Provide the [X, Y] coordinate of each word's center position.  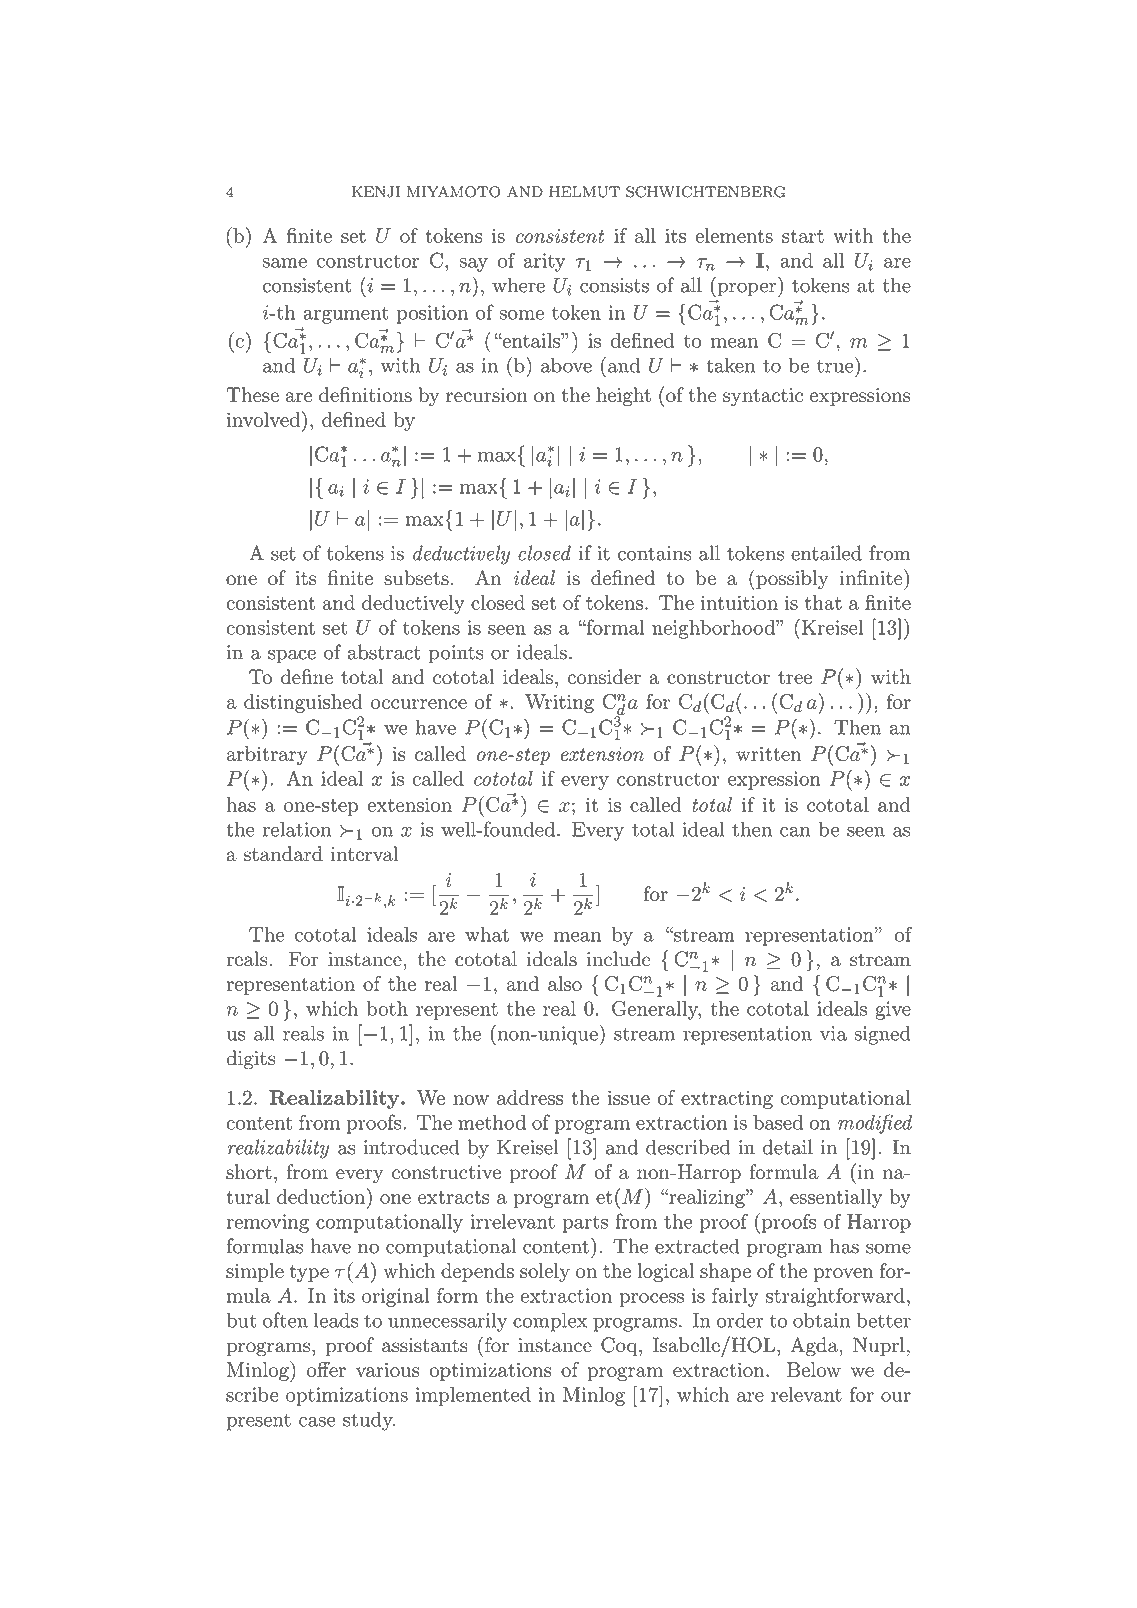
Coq [620, 1346]
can [795, 832]
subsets [416, 577]
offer [326, 1369]
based [778, 1122]
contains [654, 553]
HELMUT [584, 192]
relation [297, 829]
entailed [826, 553]
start [803, 236]
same [284, 263]
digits [250, 1060]
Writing [559, 703]
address [530, 1097]
